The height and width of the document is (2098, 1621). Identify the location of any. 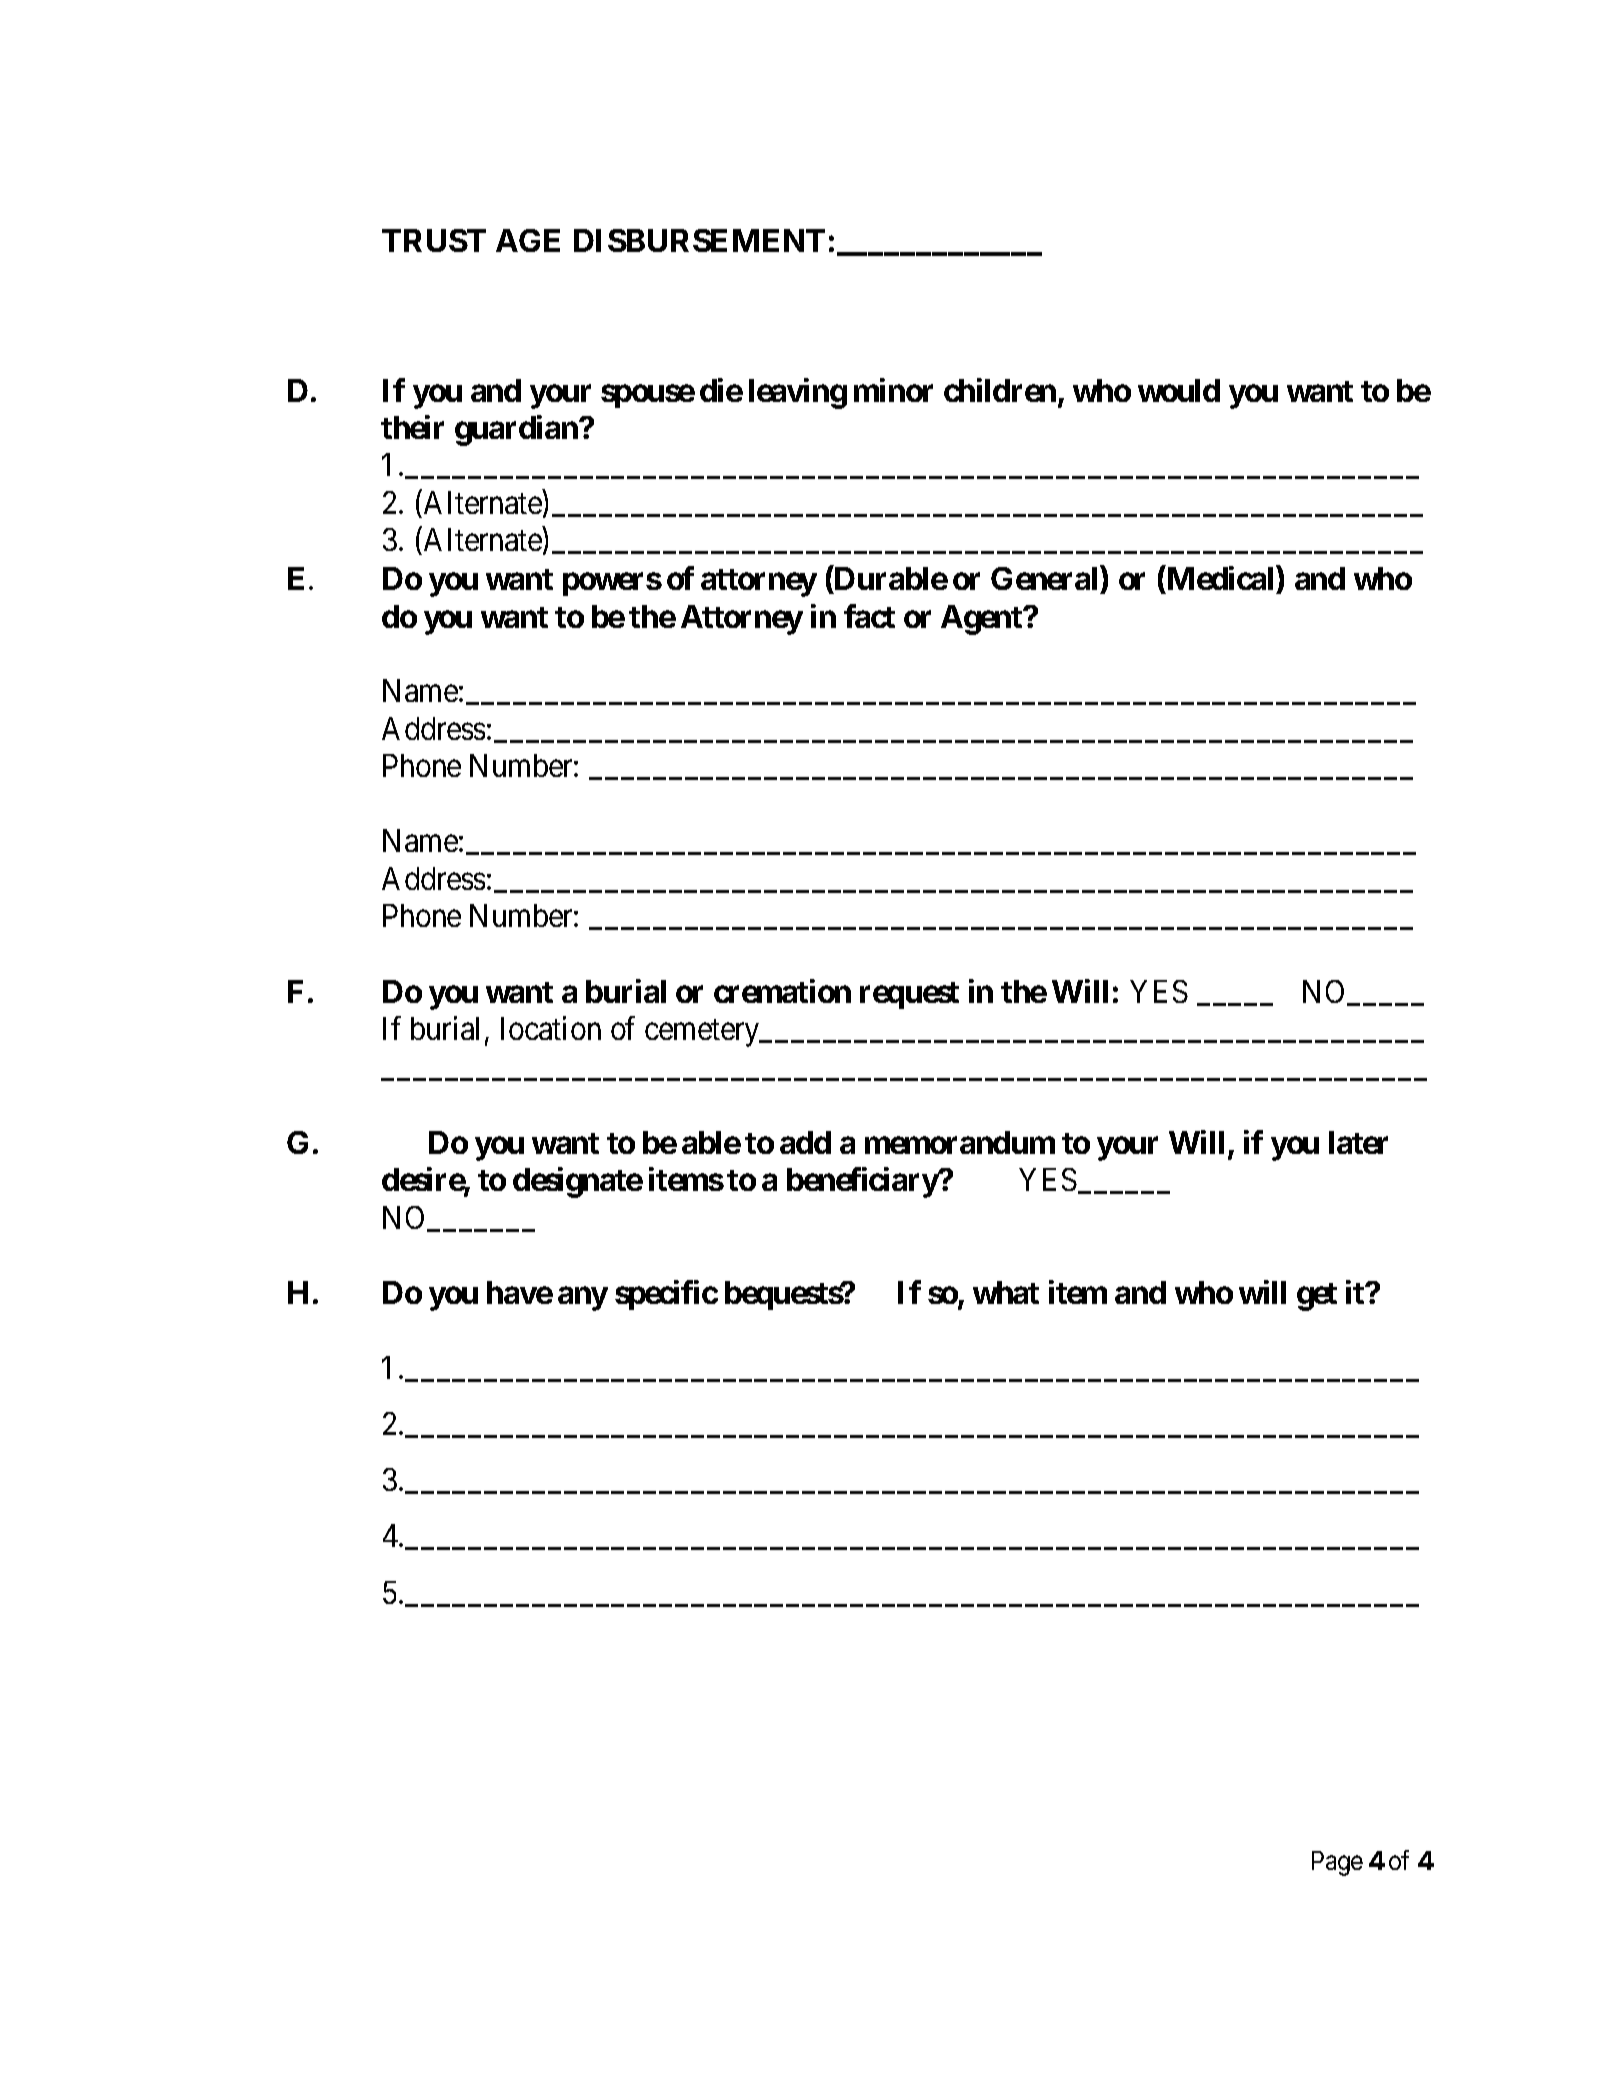
(583, 1299).
